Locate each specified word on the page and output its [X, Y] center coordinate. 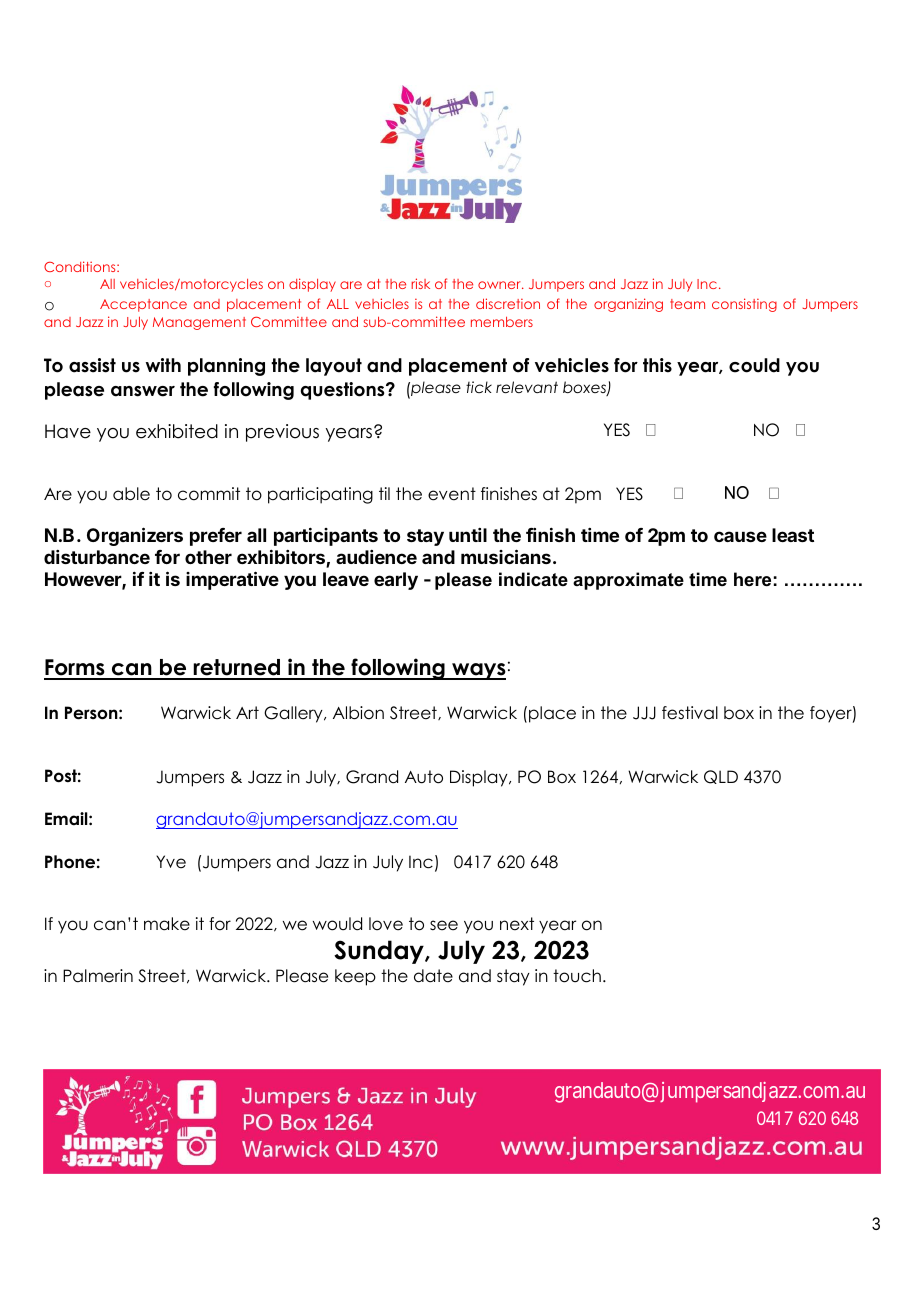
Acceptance [143, 305]
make [167, 924]
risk [420, 283]
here [752, 579]
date [433, 976]
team [687, 304]
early [396, 581]
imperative [232, 580]
